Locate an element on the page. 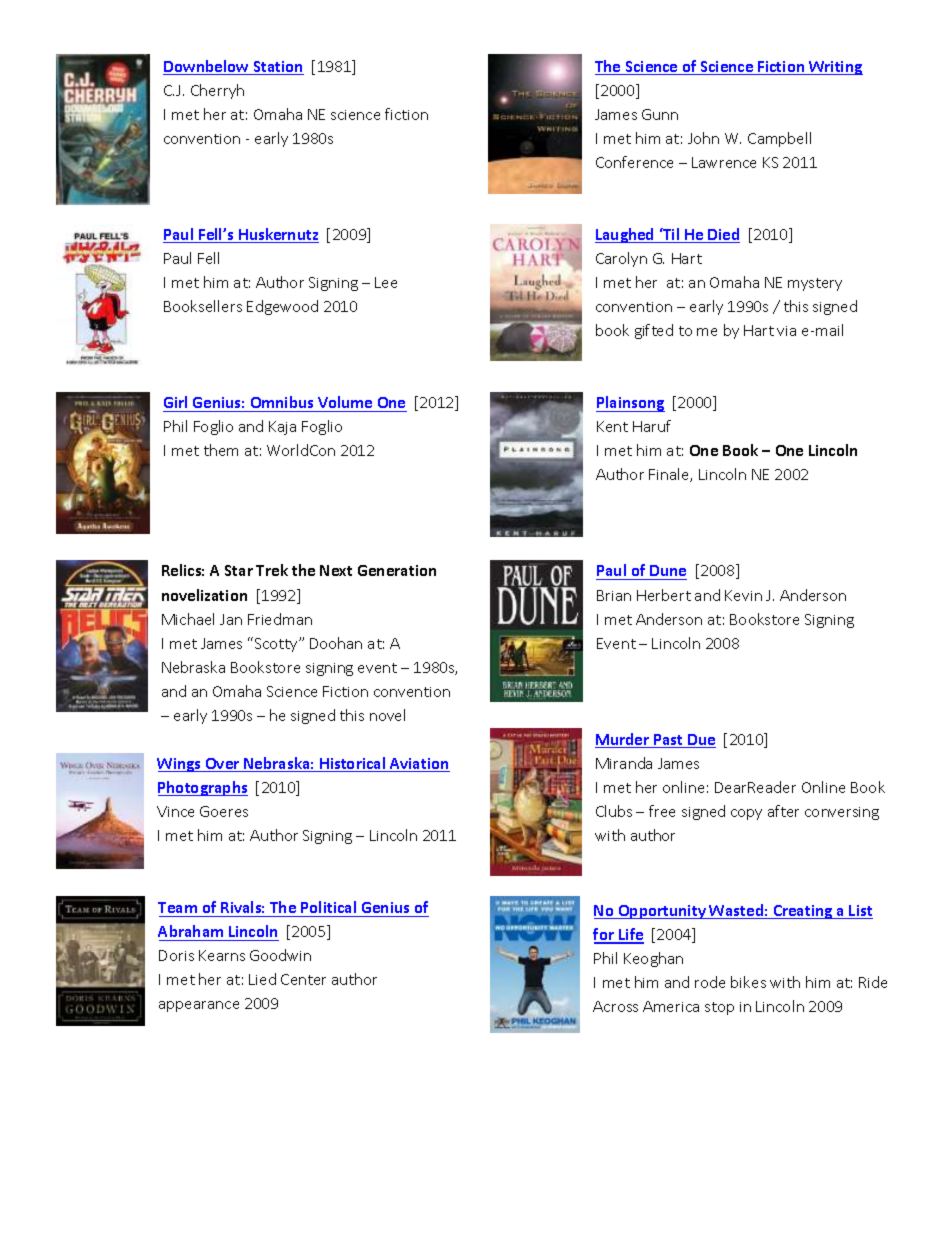 The width and height of the document is (952, 1233). Gunn is located at coordinates (660, 114).
